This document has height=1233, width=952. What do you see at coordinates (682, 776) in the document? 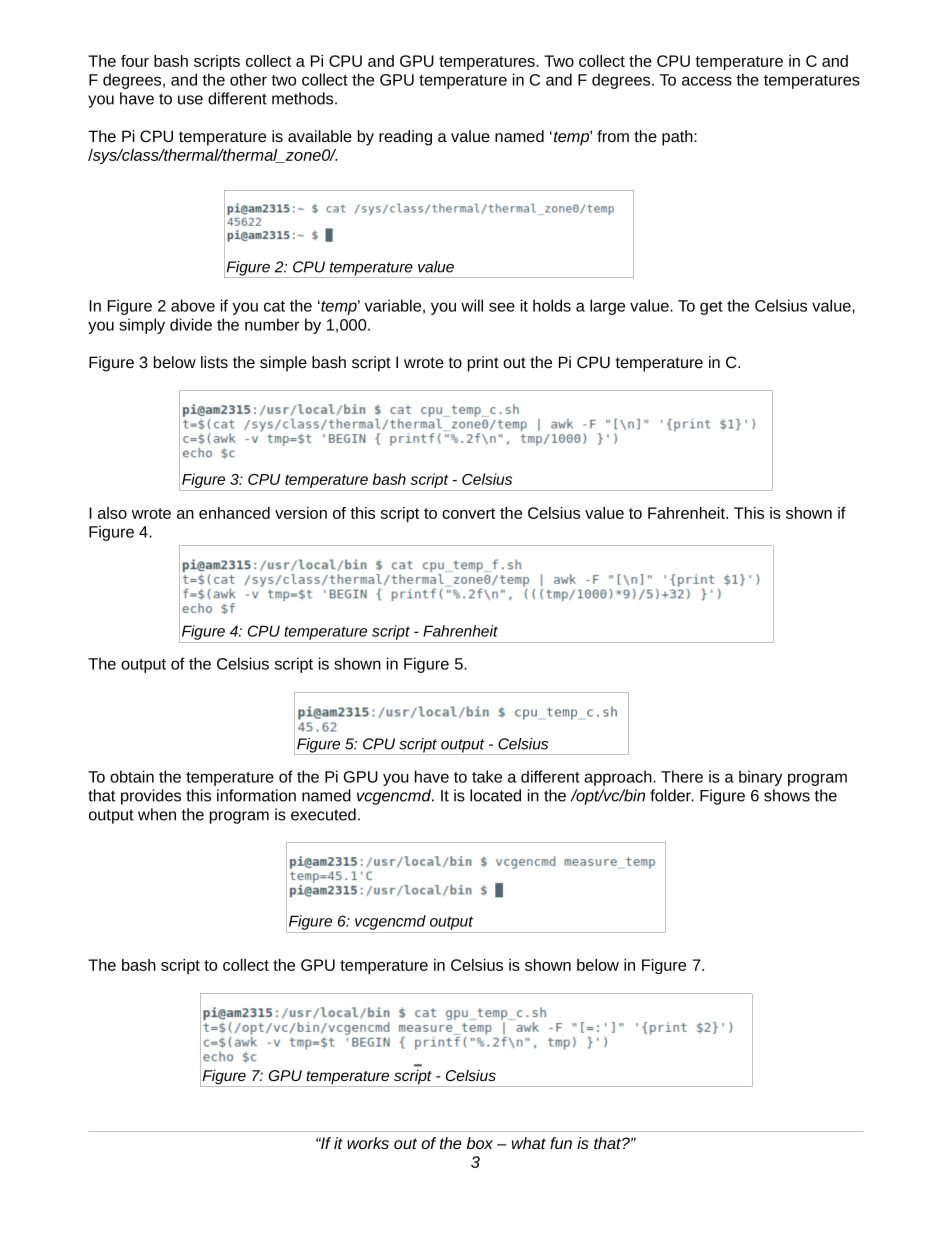
I see `There` at bounding box center [682, 776].
